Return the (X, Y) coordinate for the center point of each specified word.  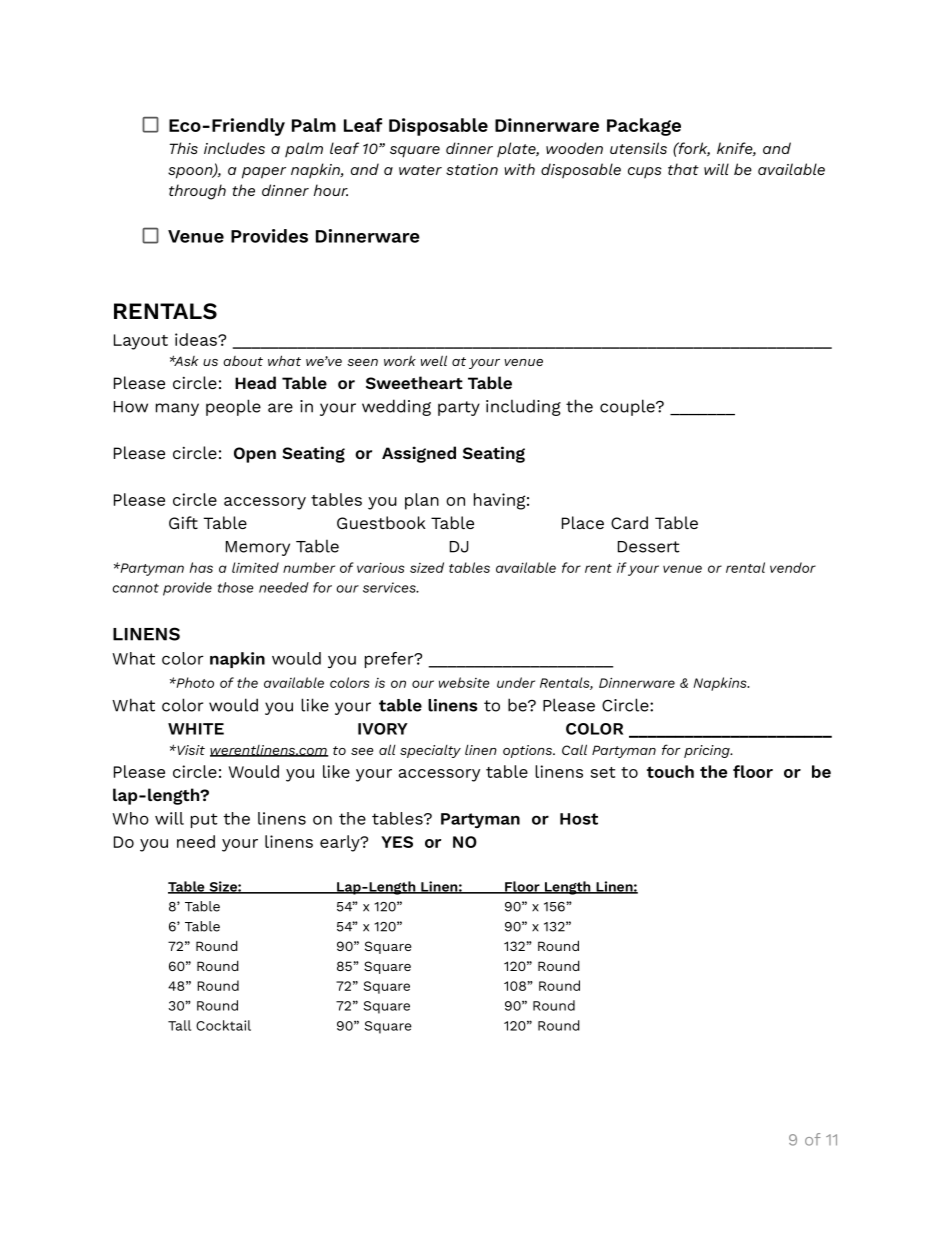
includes (234, 148)
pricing (708, 751)
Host (579, 819)
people (233, 407)
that (683, 169)
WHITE (196, 729)
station (472, 169)
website (464, 682)
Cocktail (223, 1025)
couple (628, 407)
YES (397, 842)
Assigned (419, 454)
